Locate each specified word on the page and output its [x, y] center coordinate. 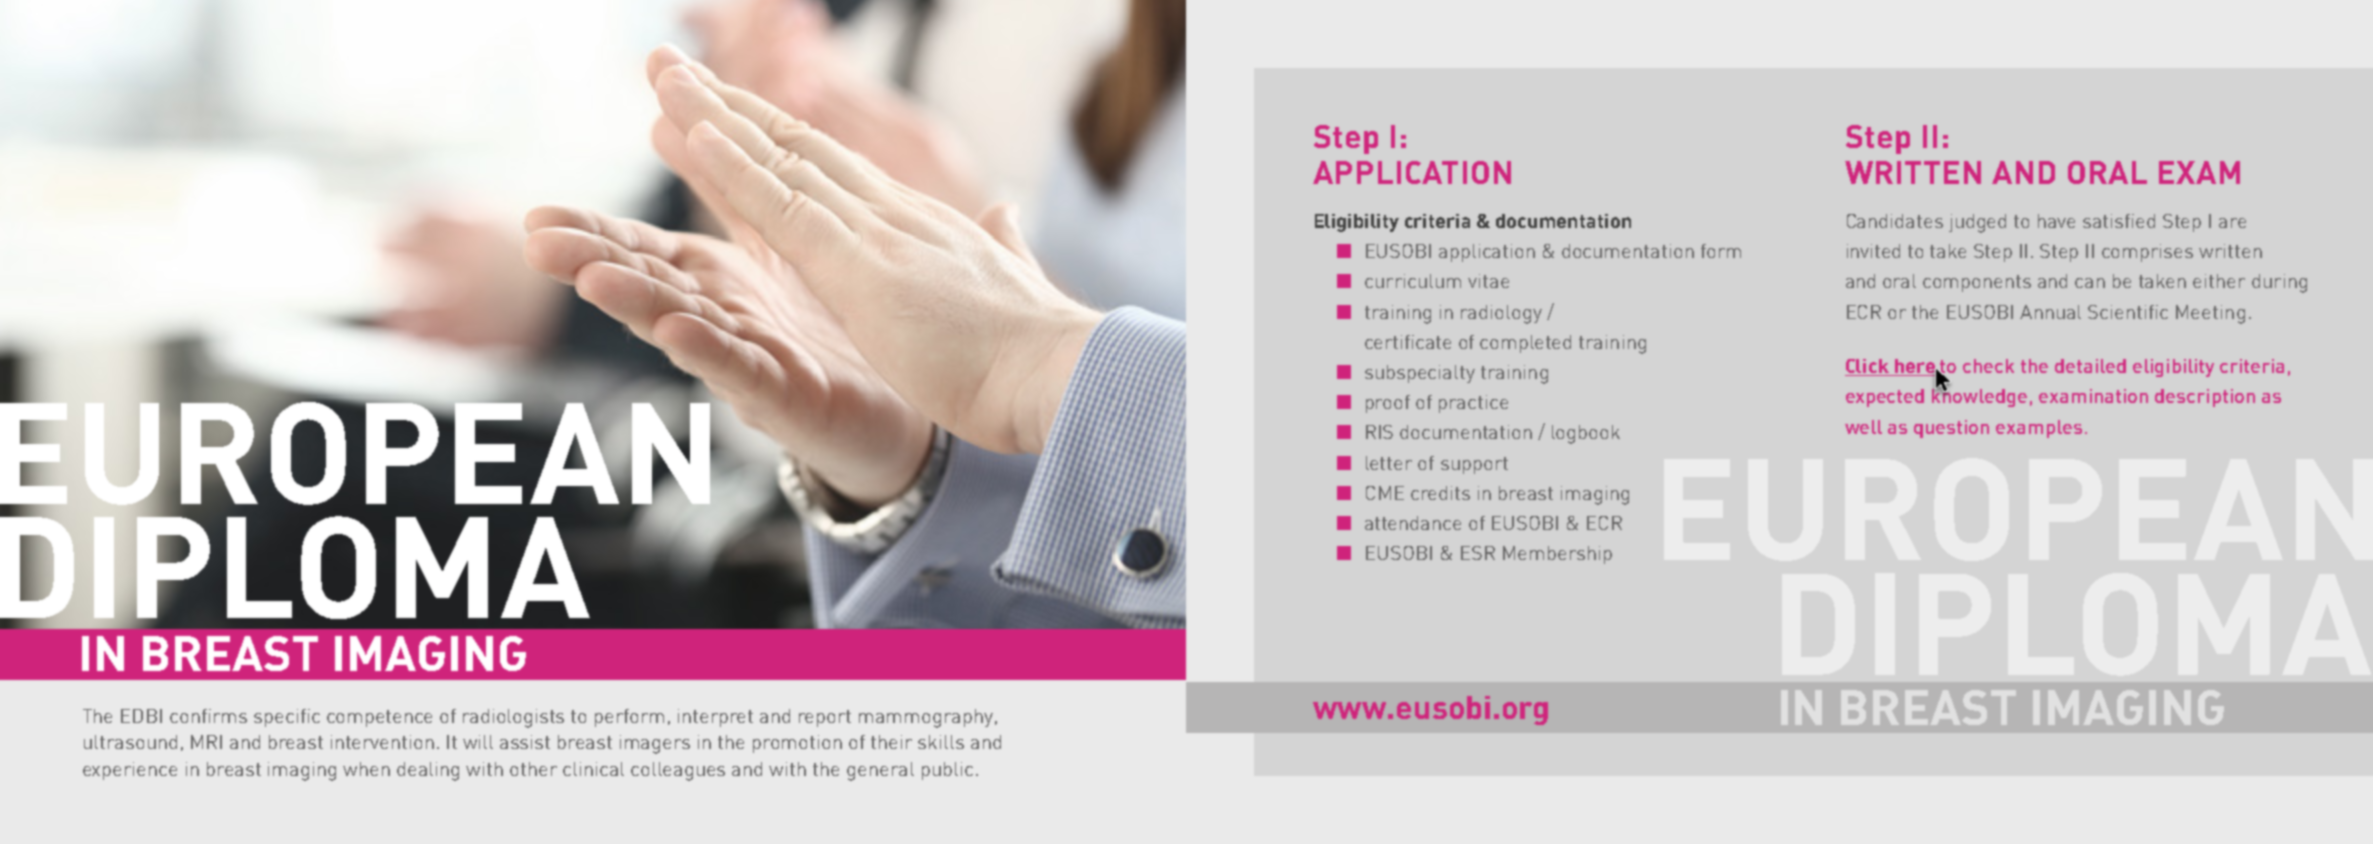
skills [941, 742]
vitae [1488, 281]
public [947, 771]
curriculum [1413, 281]
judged [1977, 223]
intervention [382, 742]
